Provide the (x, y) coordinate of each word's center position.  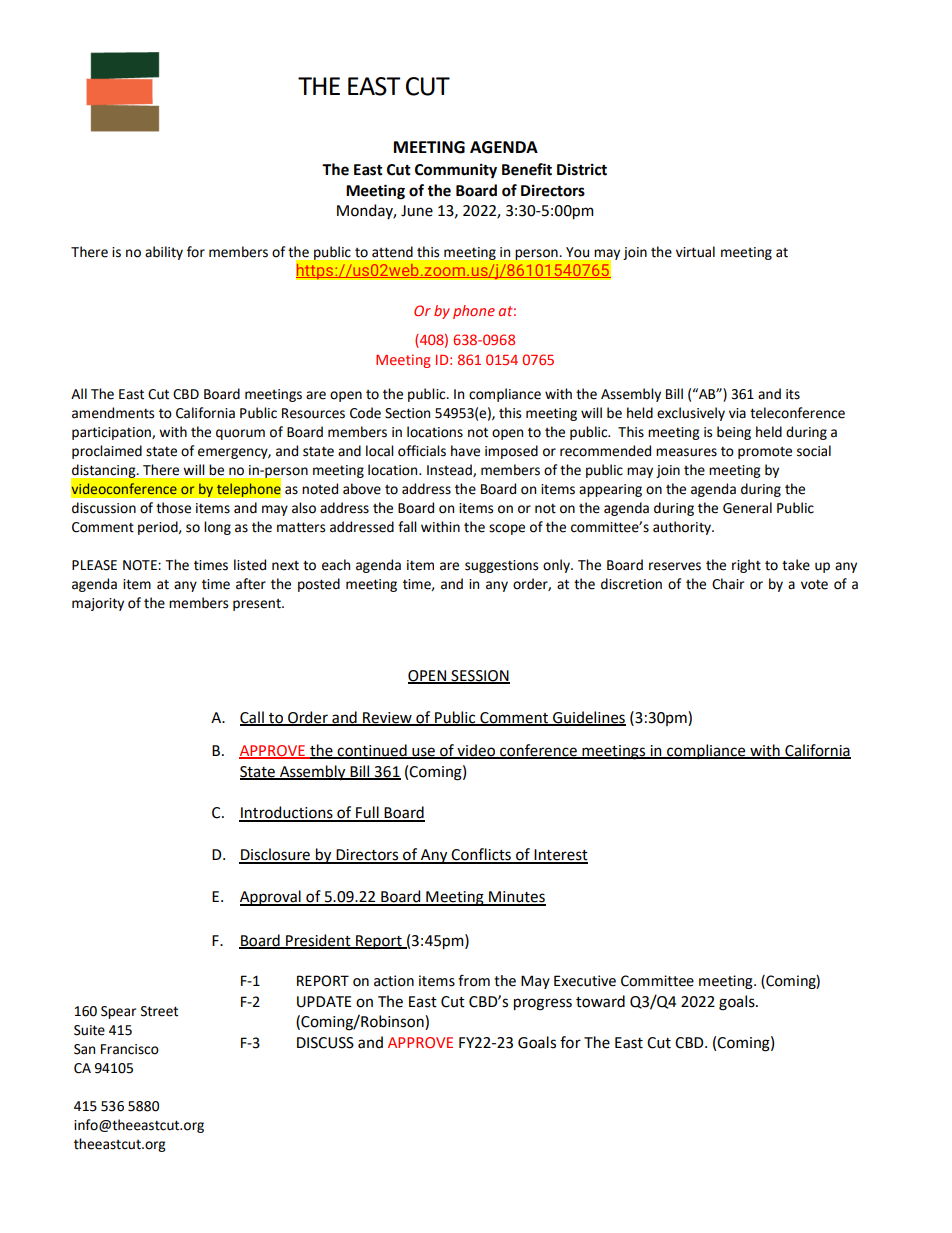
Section (407, 413)
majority (98, 604)
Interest (560, 856)
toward (600, 1001)
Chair (728, 584)
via (737, 413)
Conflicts (481, 855)
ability (164, 253)
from (474, 980)
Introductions (287, 813)
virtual (695, 252)
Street (159, 1011)
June (417, 211)
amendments (113, 413)
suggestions (501, 566)
